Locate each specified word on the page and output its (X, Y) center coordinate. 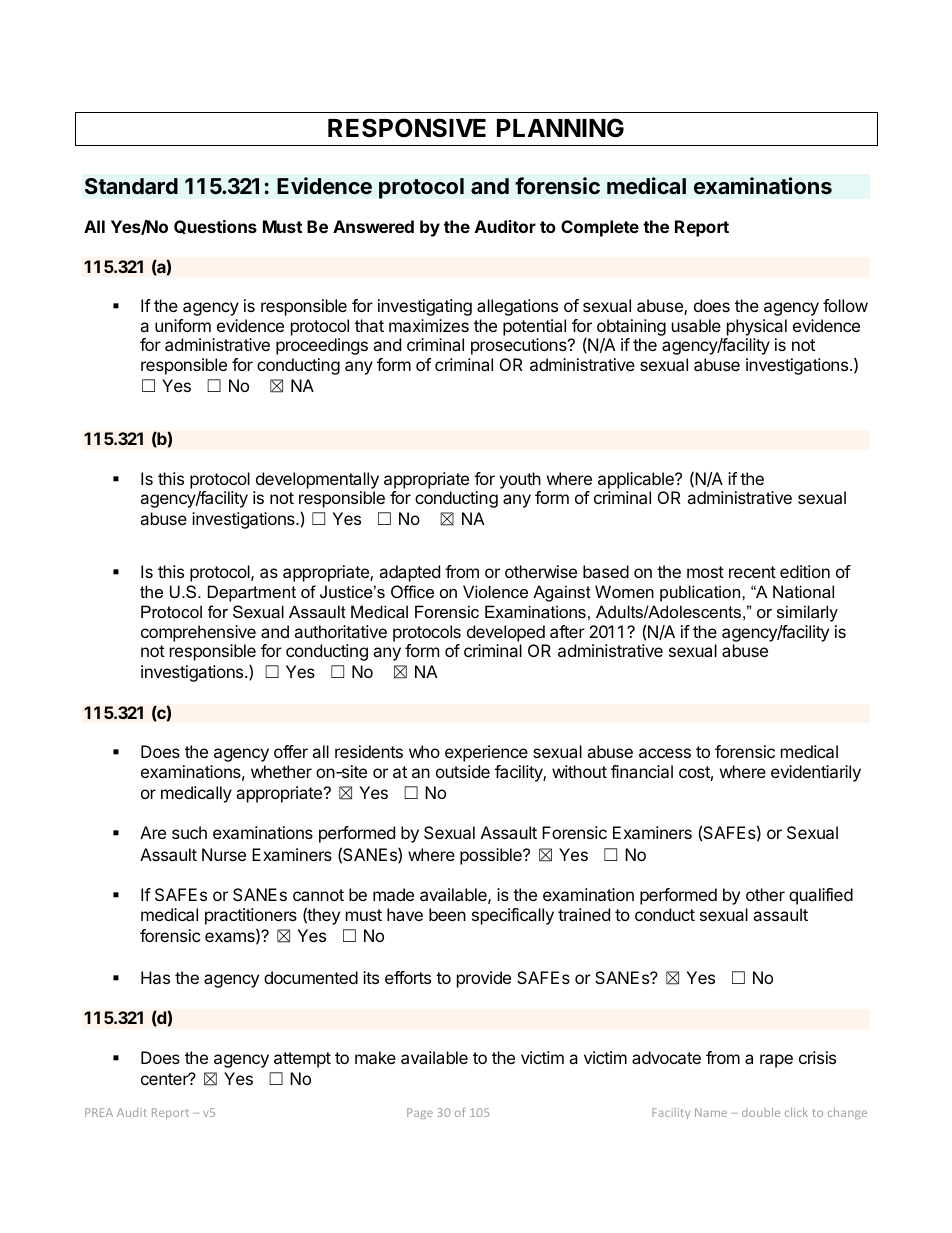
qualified (821, 896)
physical (757, 327)
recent (752, 572)
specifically (513, 916)
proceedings (322, 346)
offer (291, 751)
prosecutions (520, 346)
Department (252, 593)
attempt (302, 1060)
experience (486, 753)
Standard (131, 186)
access (665, 753)
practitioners (251, 916)
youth (520, 480)
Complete (600, 228)
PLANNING (560, 128)
